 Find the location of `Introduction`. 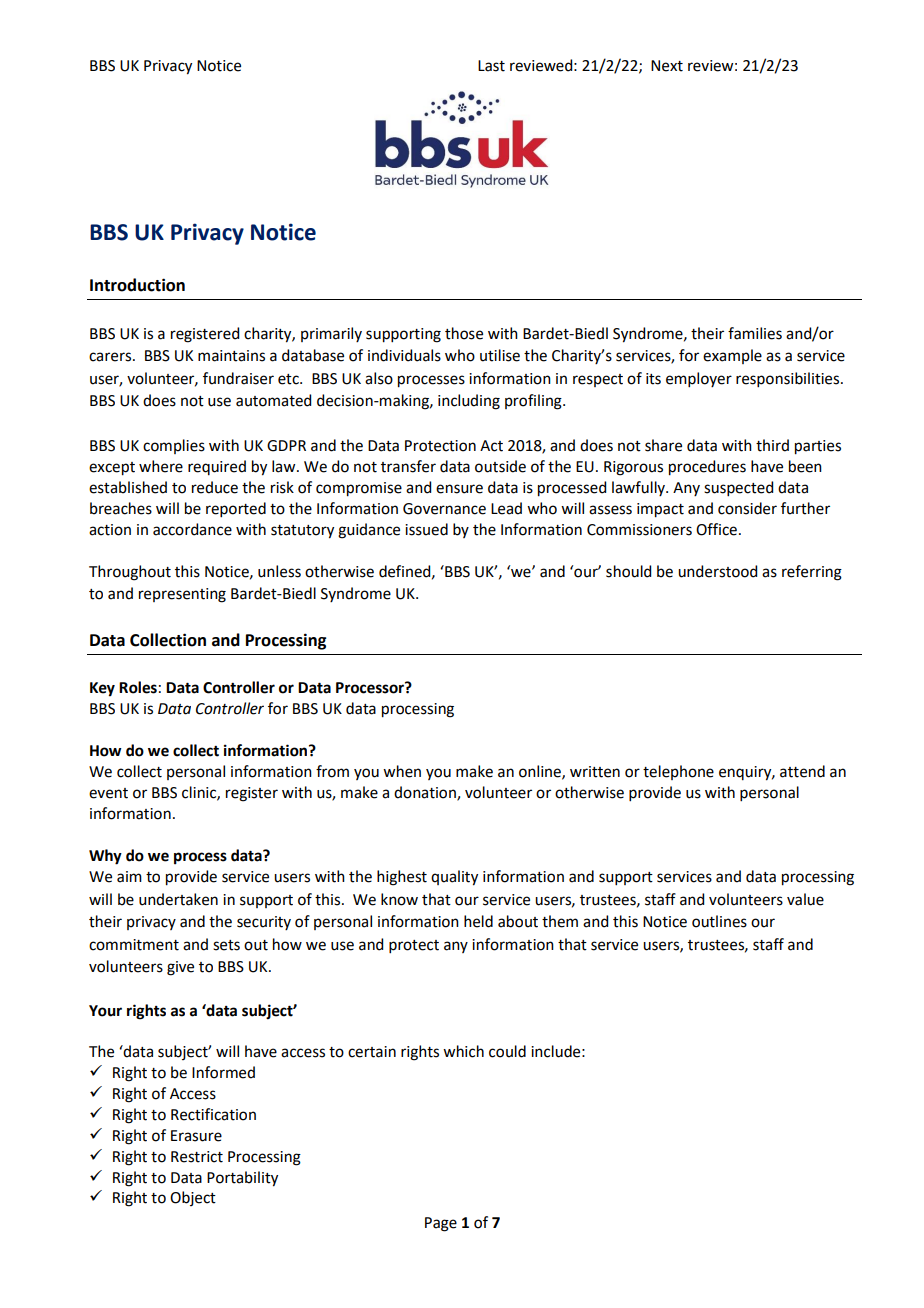

Introduction is located at coordinates (137, 285).
